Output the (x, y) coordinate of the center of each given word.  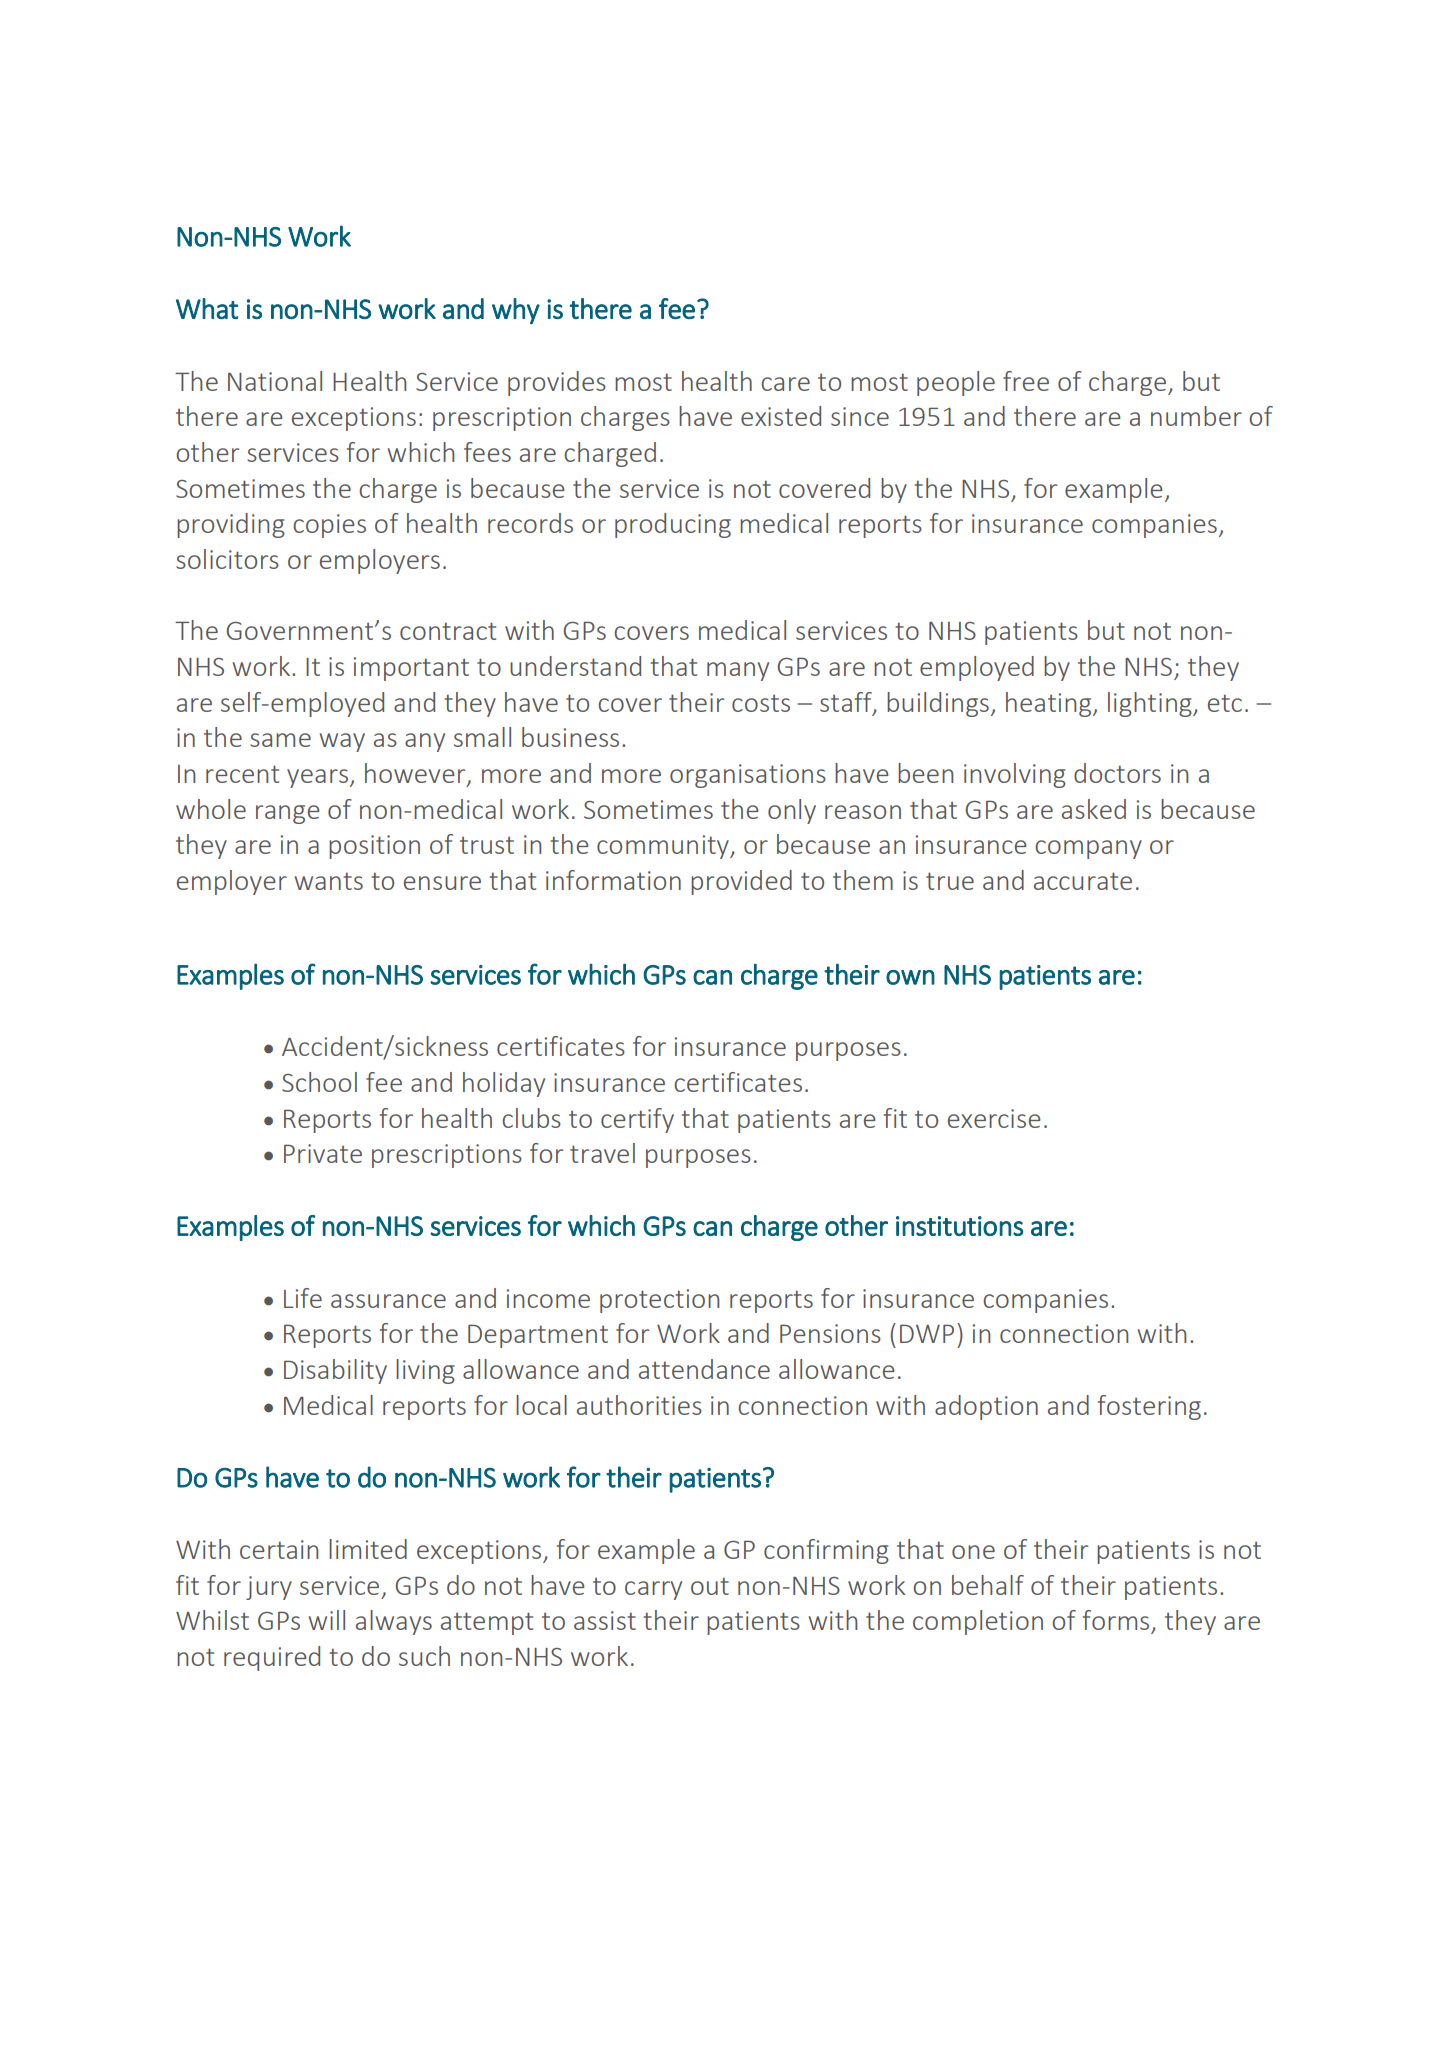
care (785, 384)
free (1026, 381)
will (326, 1620)
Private (323, 1153)
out (710, 1586)
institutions (959, 1226)
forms (1117, 1621)
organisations (748, 776)
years (319, 778)
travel (602, 1153)
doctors (1117, 773)
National (275, 381)
